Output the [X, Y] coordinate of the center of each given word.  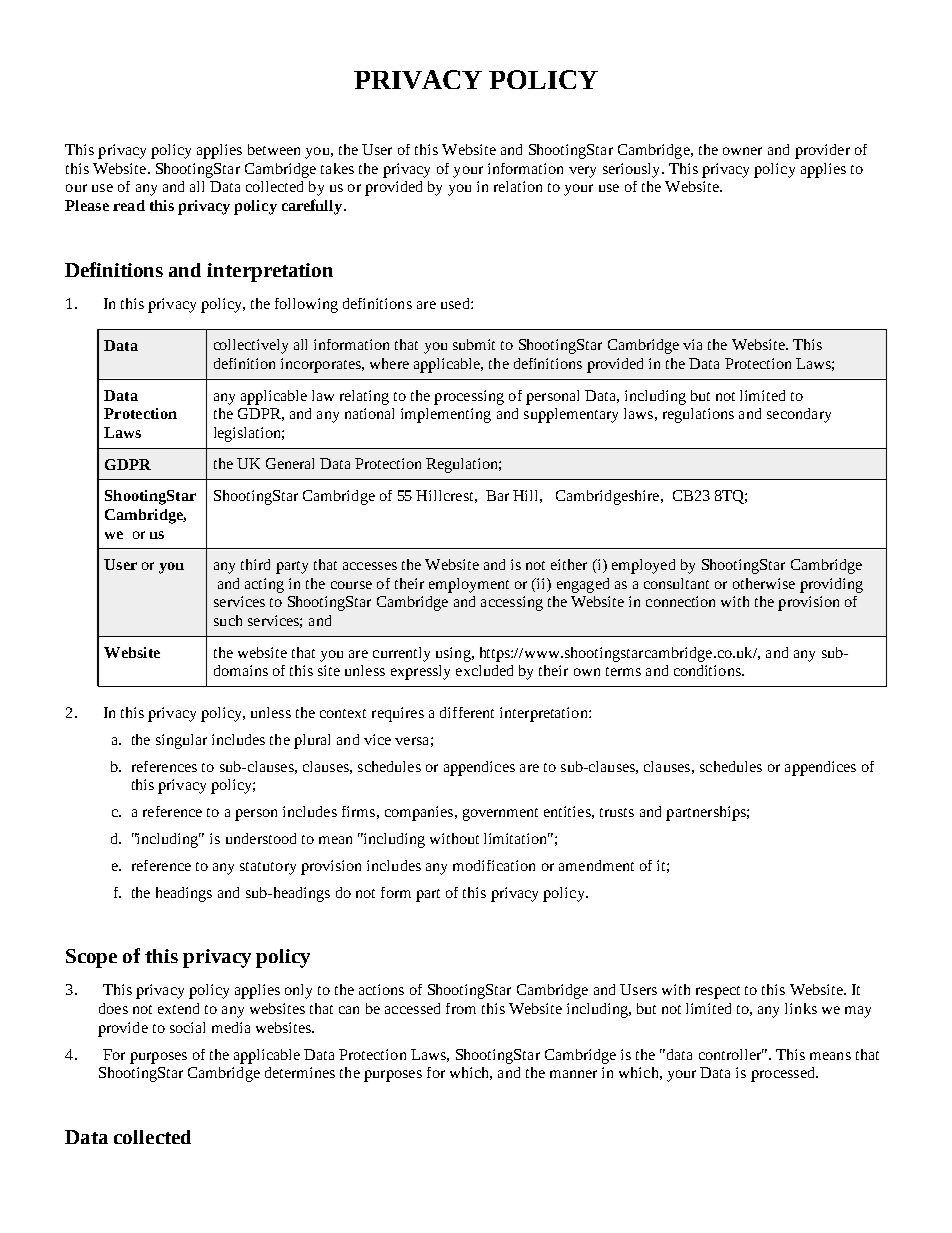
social [187, 1027]
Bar [497, 495]
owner [742, 151]
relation [518, 186]
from [461, 1008]
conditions [708, 670]
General [290, 463]
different [467, 712]
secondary [799, 415]
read [129, 205]
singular [181, 741]
